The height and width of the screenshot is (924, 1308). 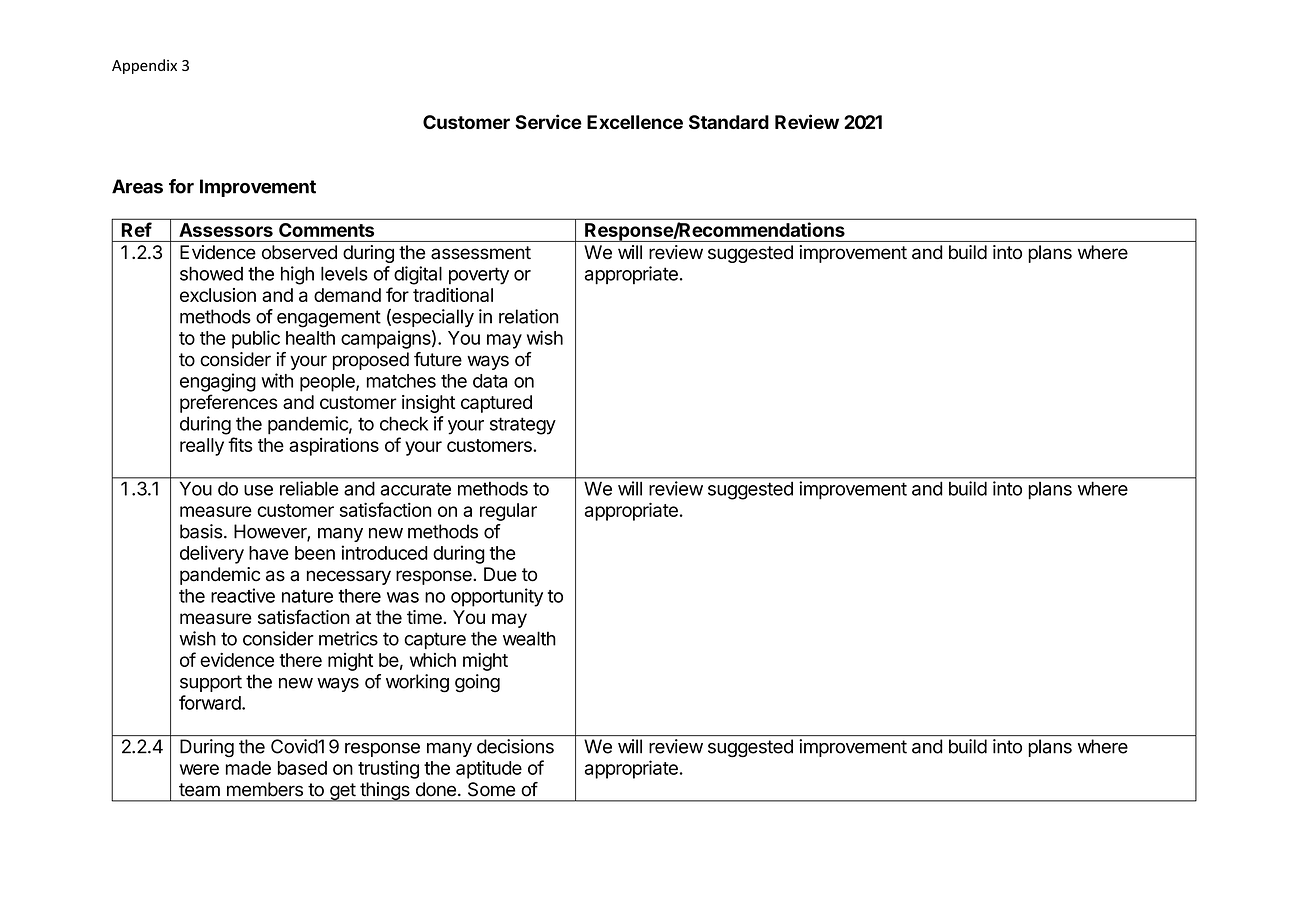 I want to click on Appendix, so click(x=144, y=66).
